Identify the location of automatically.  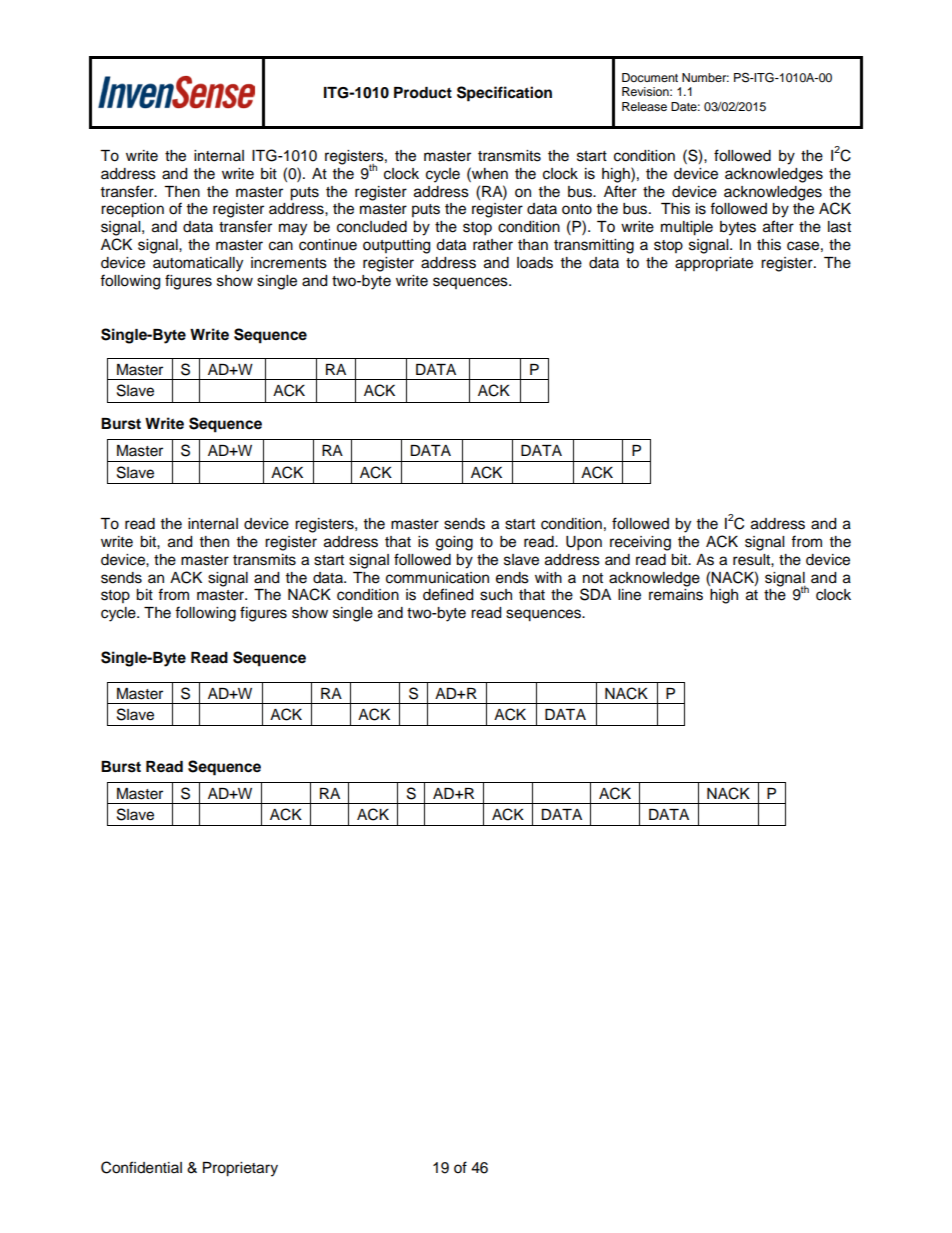
(198, 264).
